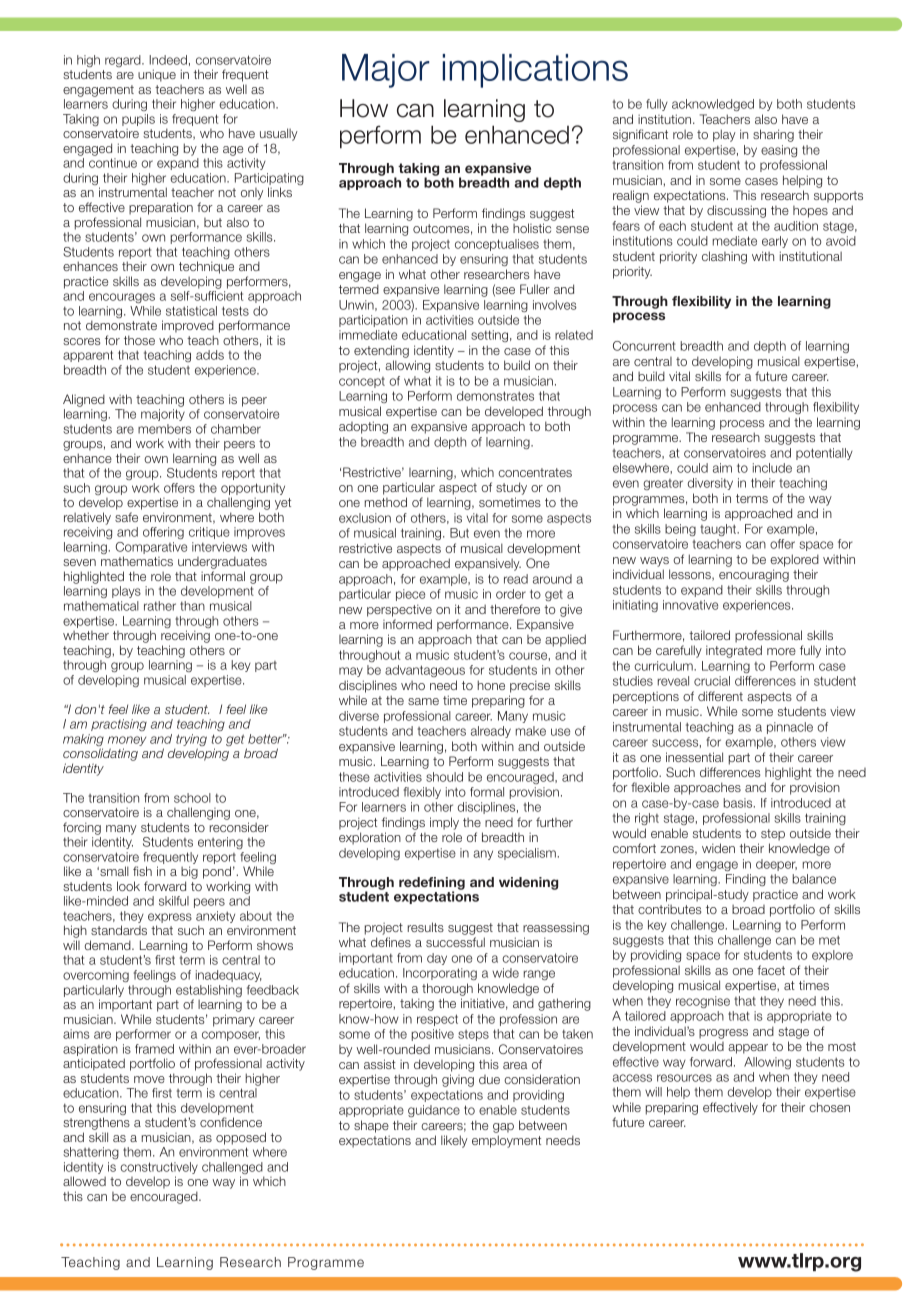  Describe the element at coordinates (644, 346) in the document. I see `Concurrent` at that location.
